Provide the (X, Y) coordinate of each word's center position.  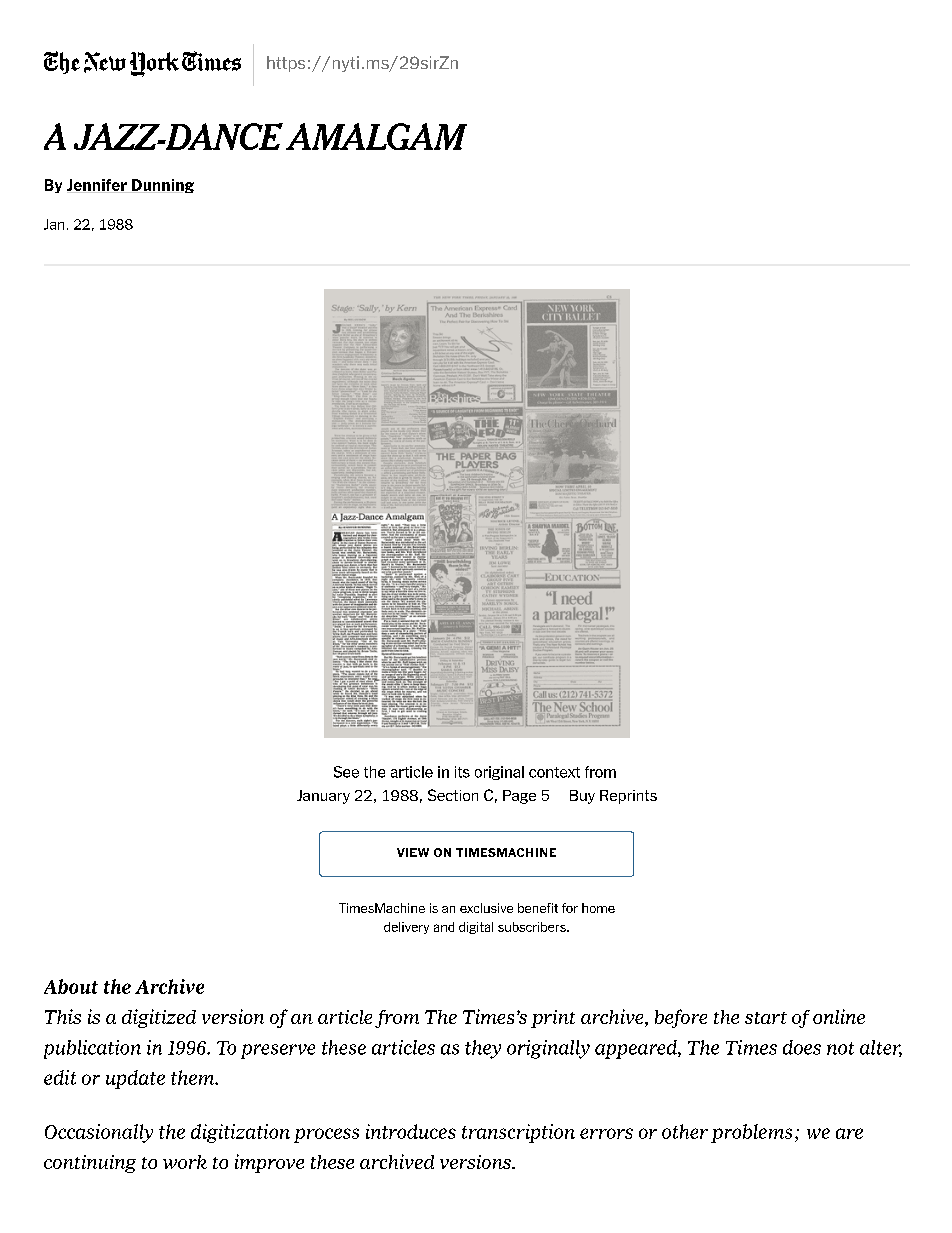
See (346, 772)
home (598, 908)
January (323, 797)
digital (476, 928)
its (462, 772)
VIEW (413, 852)
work (185, 1162)
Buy (582, 797)
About (71, 986)
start (766, 1018)
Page (519, 797)
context (554, 772)
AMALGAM (376, 136)
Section (453, 795)
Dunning (162, 186)
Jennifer (98, 186)
